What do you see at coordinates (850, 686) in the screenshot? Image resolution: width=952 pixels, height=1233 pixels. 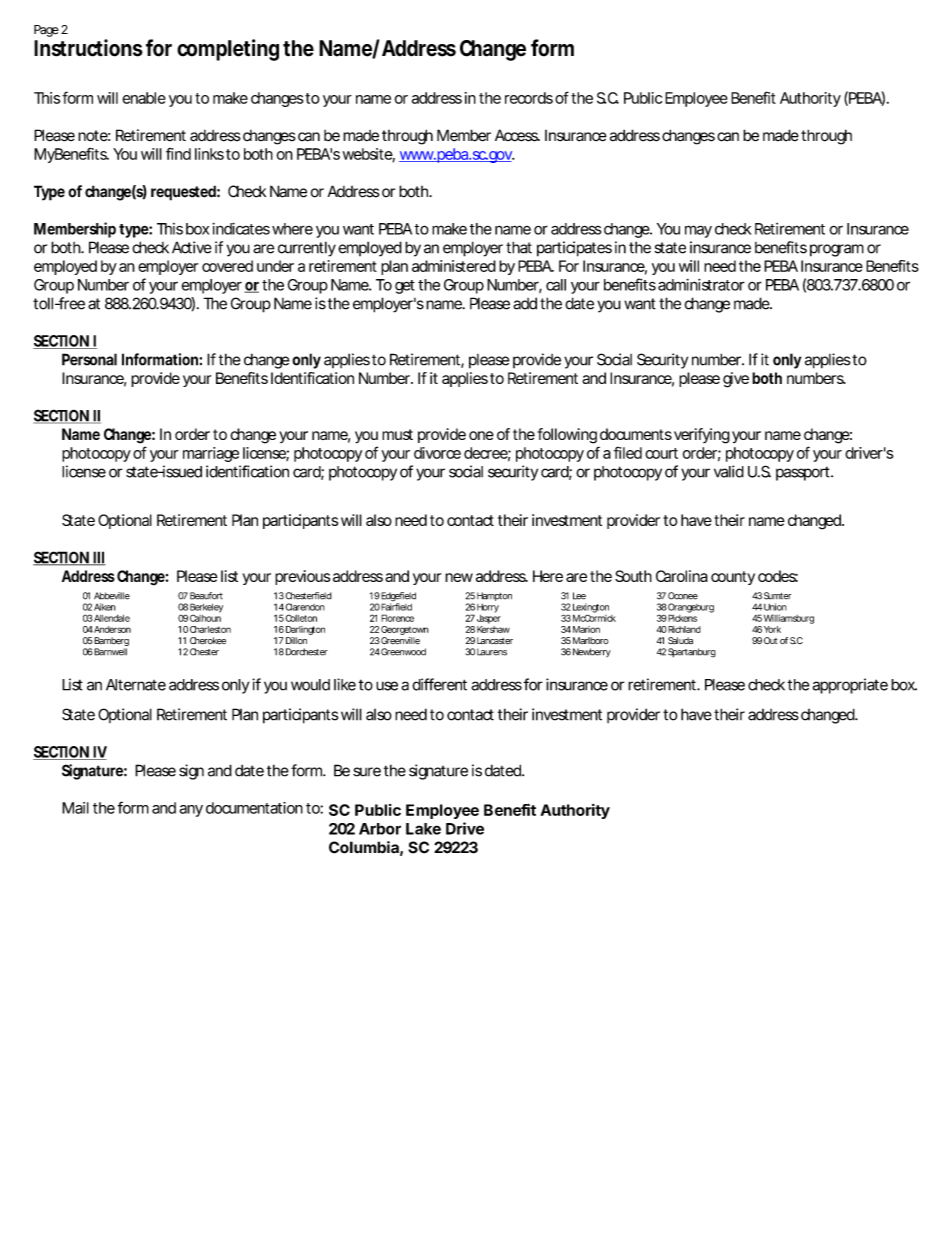 I see `appropriate` at bounding box center [850, 686].
